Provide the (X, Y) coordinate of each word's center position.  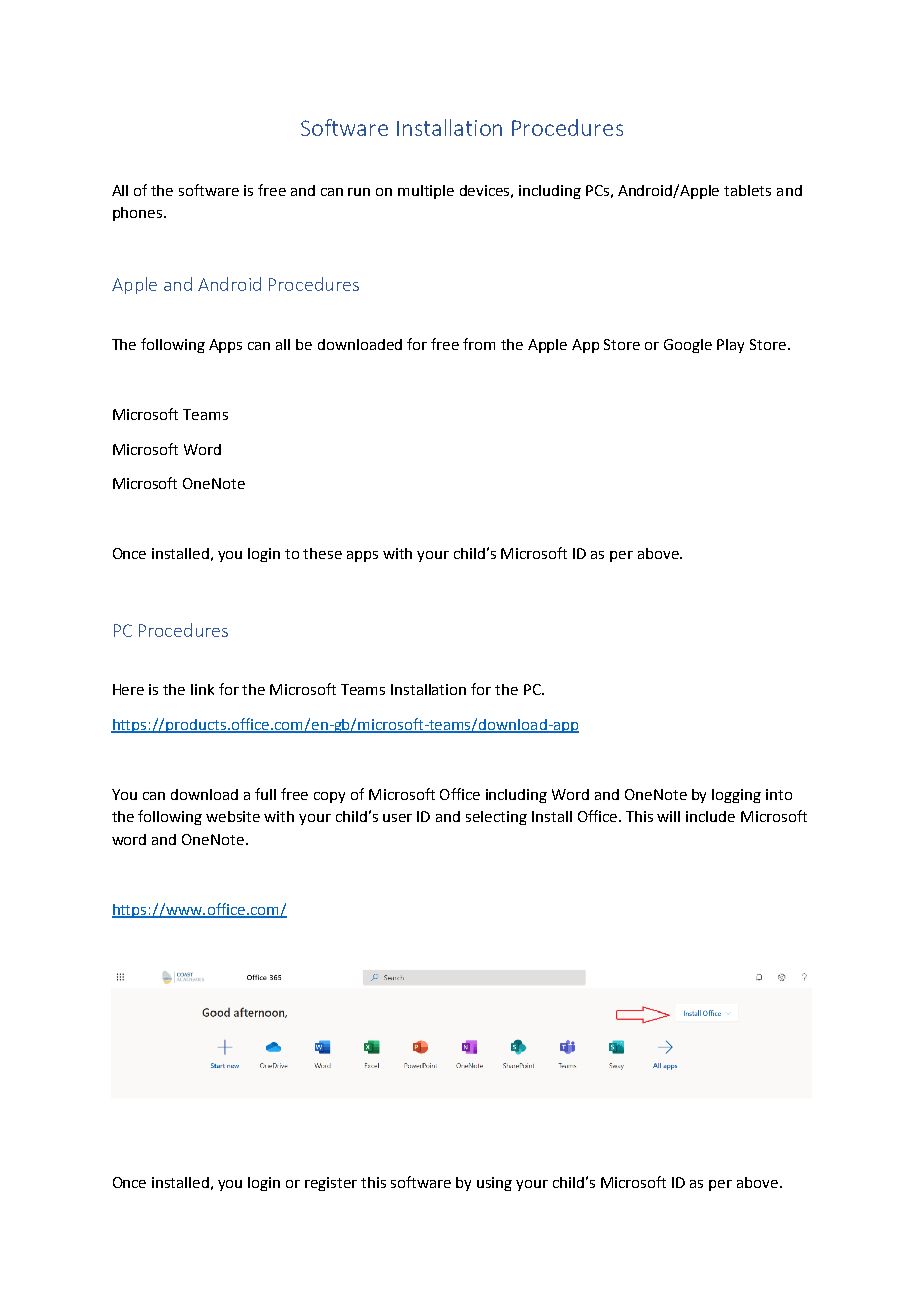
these (322, 553)
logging (736, 796)
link (202, 689)
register (331, 1184)
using (494, 1184)
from (479, 344)
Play (730, 346)
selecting (496, 818)
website (233, 816)
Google (688, 346)
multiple (426, 192)
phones (139, 214)
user (397, 818)
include (710, 816)
